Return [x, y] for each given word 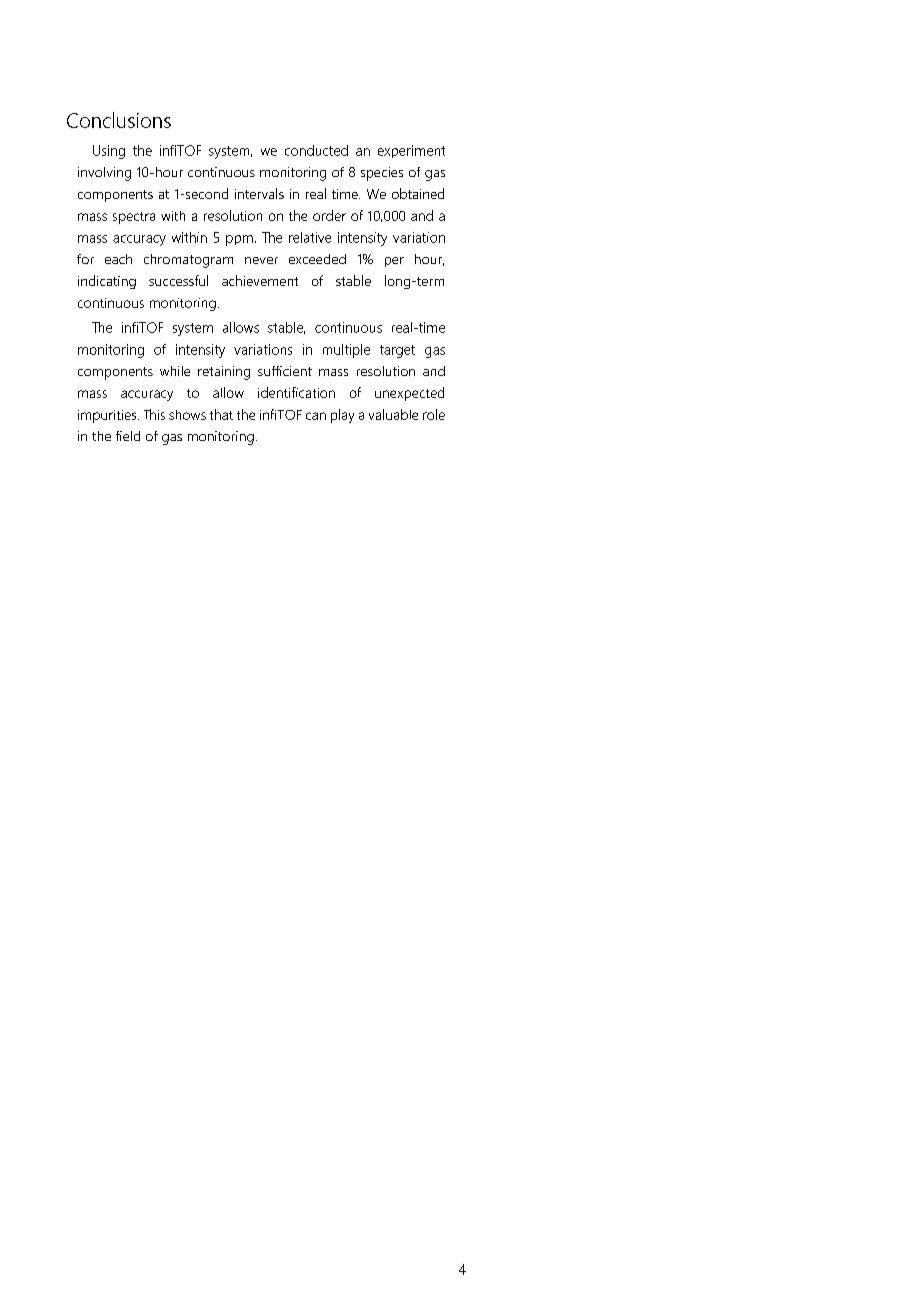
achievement [260, 280]
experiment [411, 151]
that [221, 414]
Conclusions [119, 120]
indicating [107, 282]
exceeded [317, 259]
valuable [393, 414]
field [128, 436]
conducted [316, 150]
